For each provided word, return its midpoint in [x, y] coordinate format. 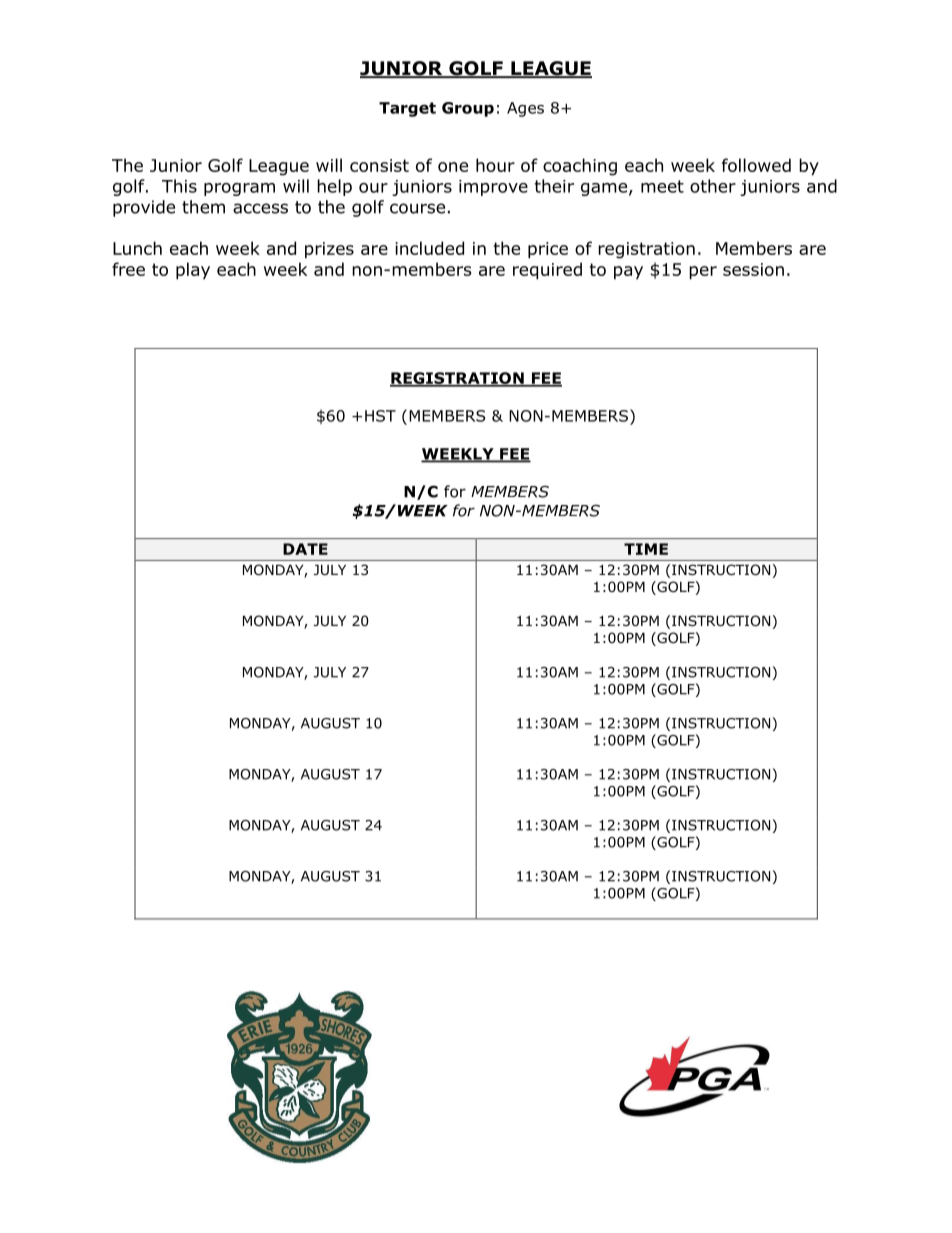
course [417, 208]
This [179, 186]
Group [468, 109]
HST [380, 416]
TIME [646, 549]
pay [628, 273]
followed [756, 165]
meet [662, 186]
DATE [305, 549]
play [193, 271]
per [703, 273]
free [128, 269]
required [547, 271]
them [203, 207]
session [753, 269]
